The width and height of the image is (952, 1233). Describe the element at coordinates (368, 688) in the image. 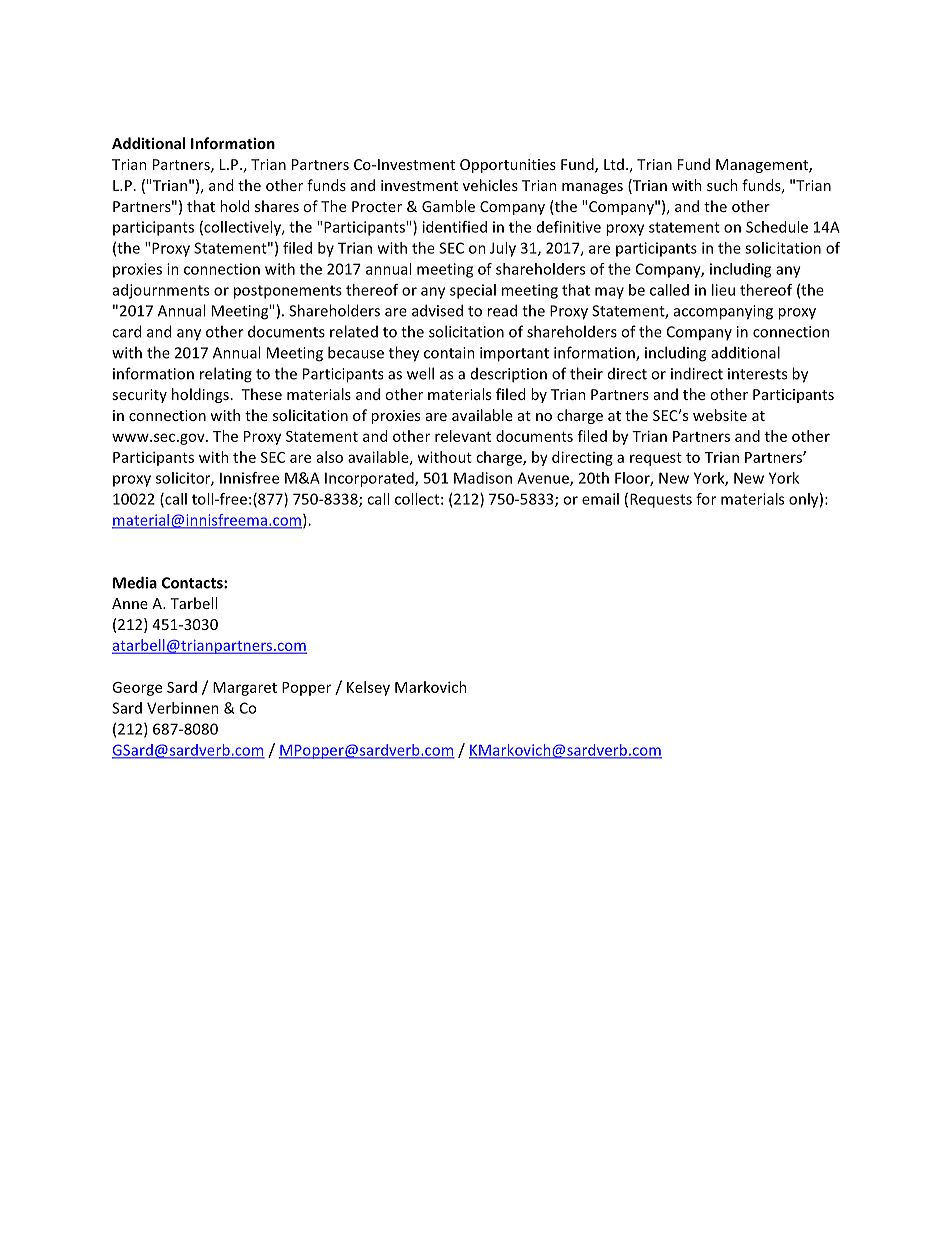

I see `Kelsey` at that location.
